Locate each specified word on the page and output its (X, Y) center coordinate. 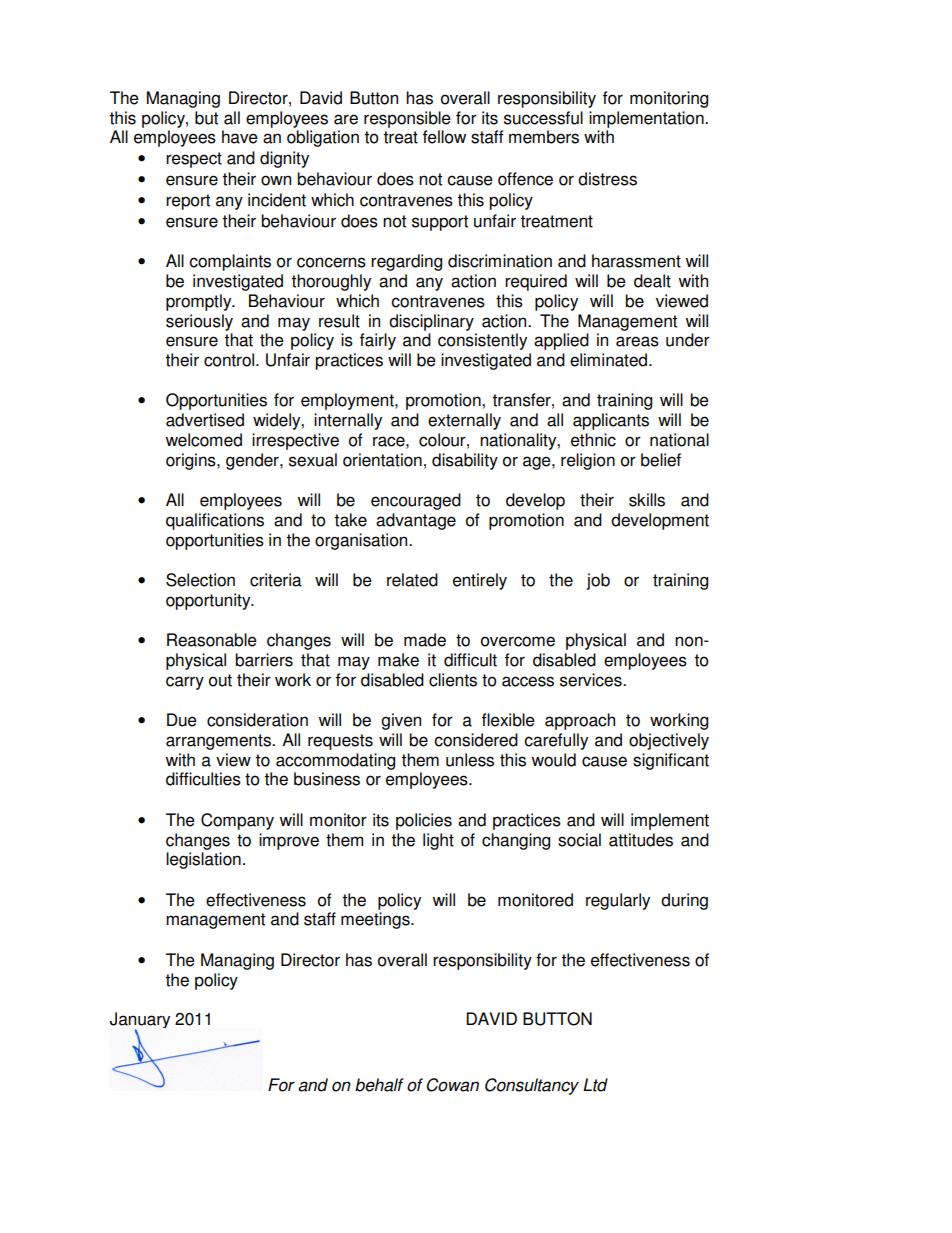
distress (607, 179)
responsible (407, 119)
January (140, 1021)
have (240, 137)
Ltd (595, 1085)
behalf (379, 1085)
